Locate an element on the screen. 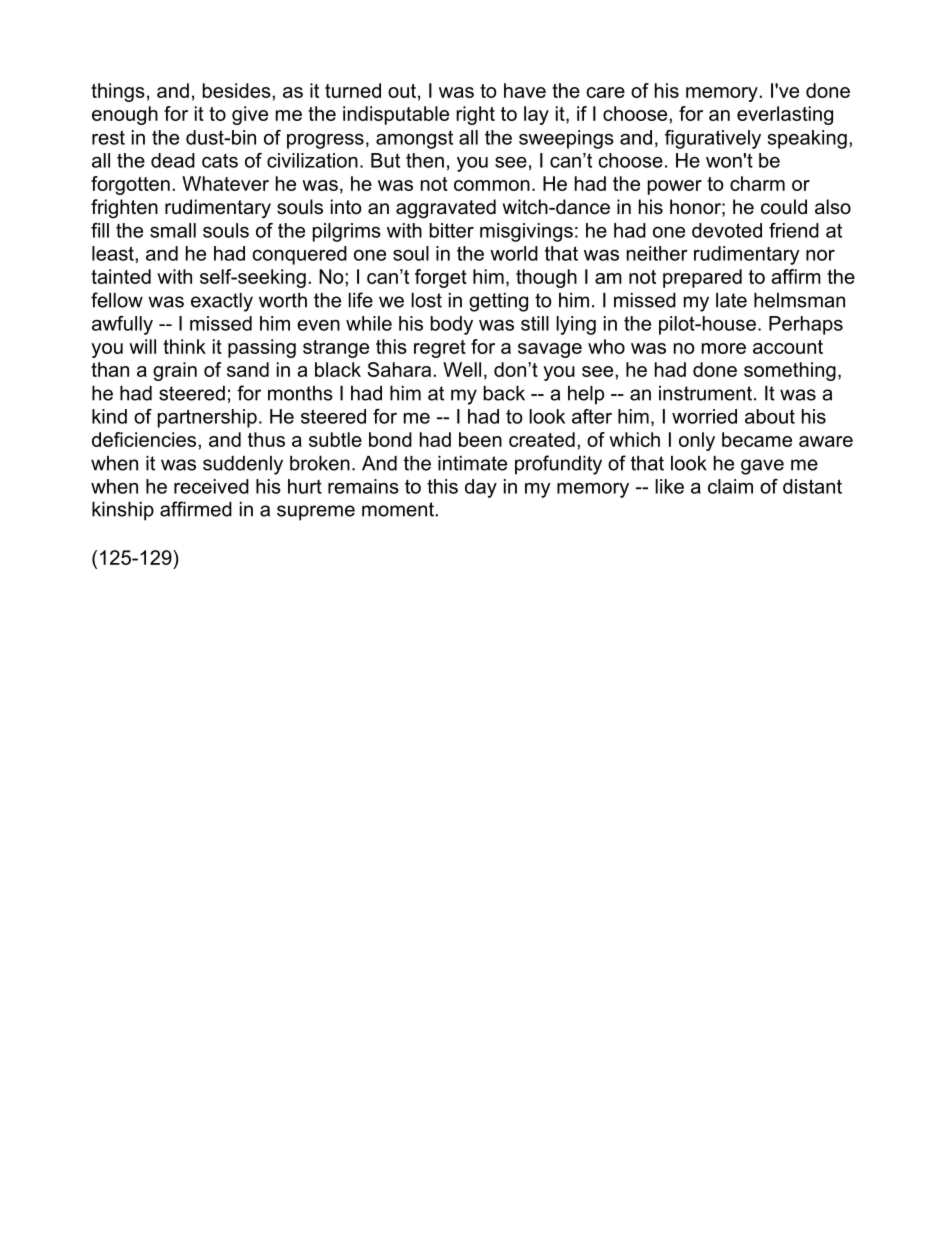 The width and height of the screenshot is (952, 1233). regret is located at coordinates (440, 349).
